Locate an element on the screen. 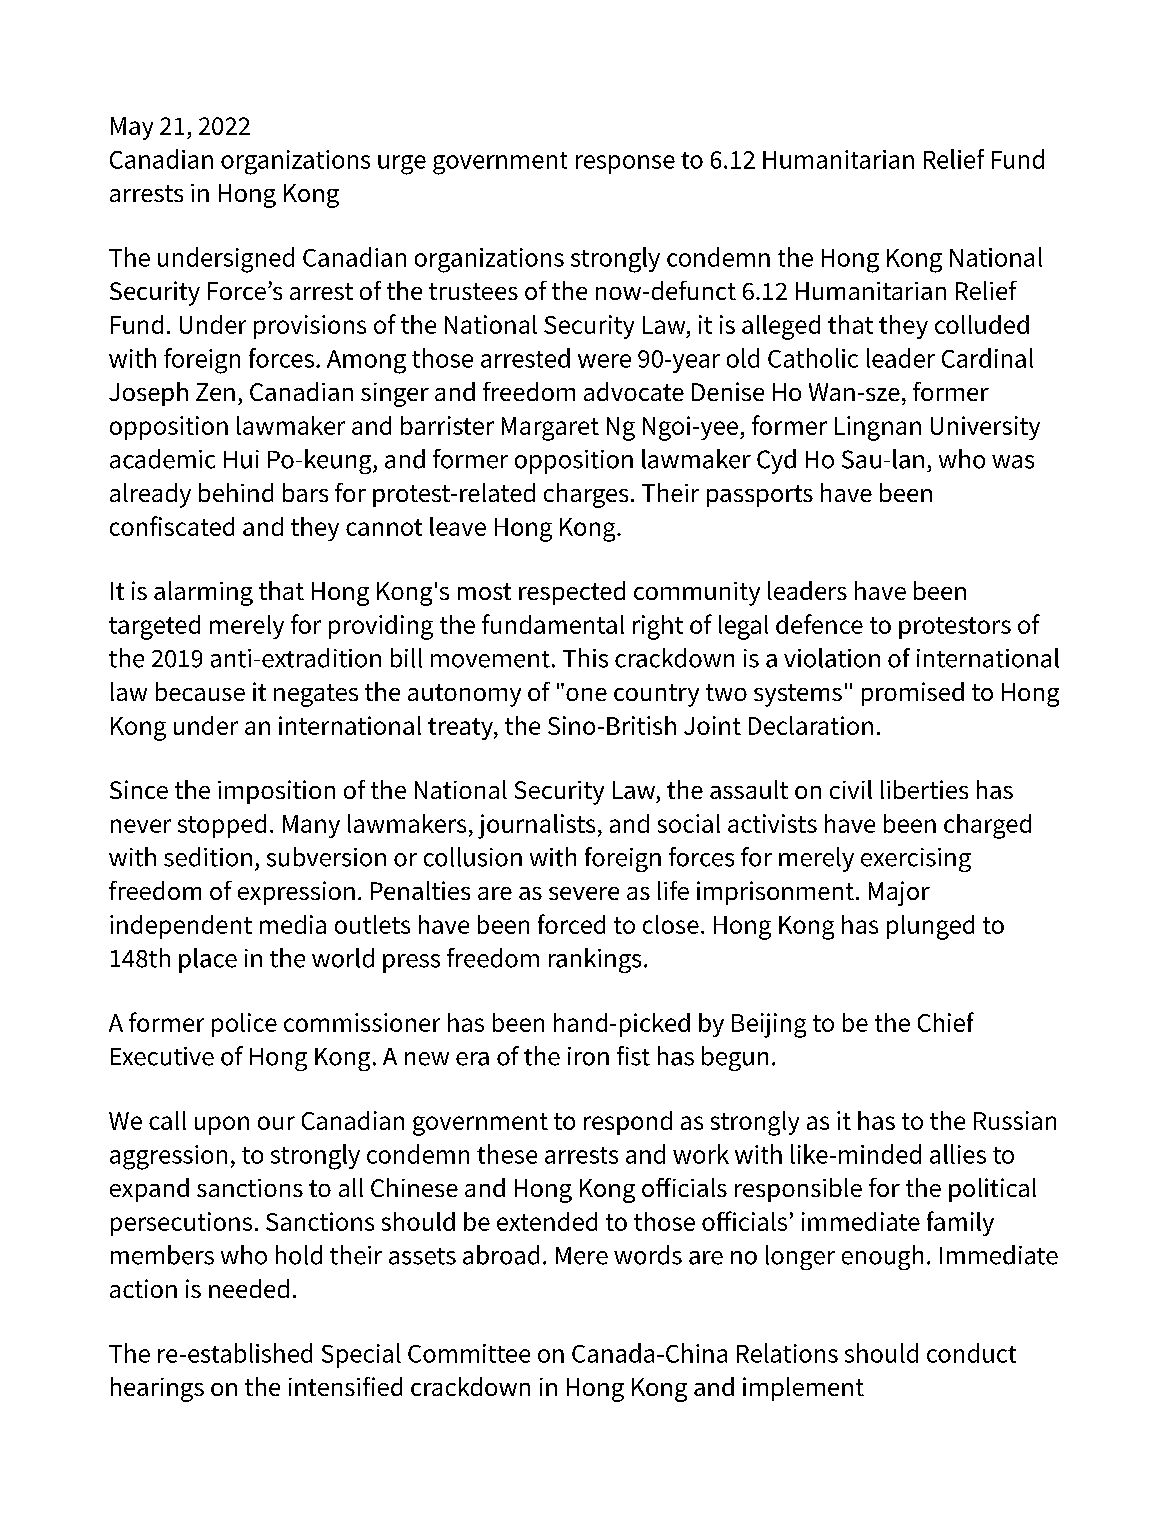  imposition is located at coordinates (276, 792).
